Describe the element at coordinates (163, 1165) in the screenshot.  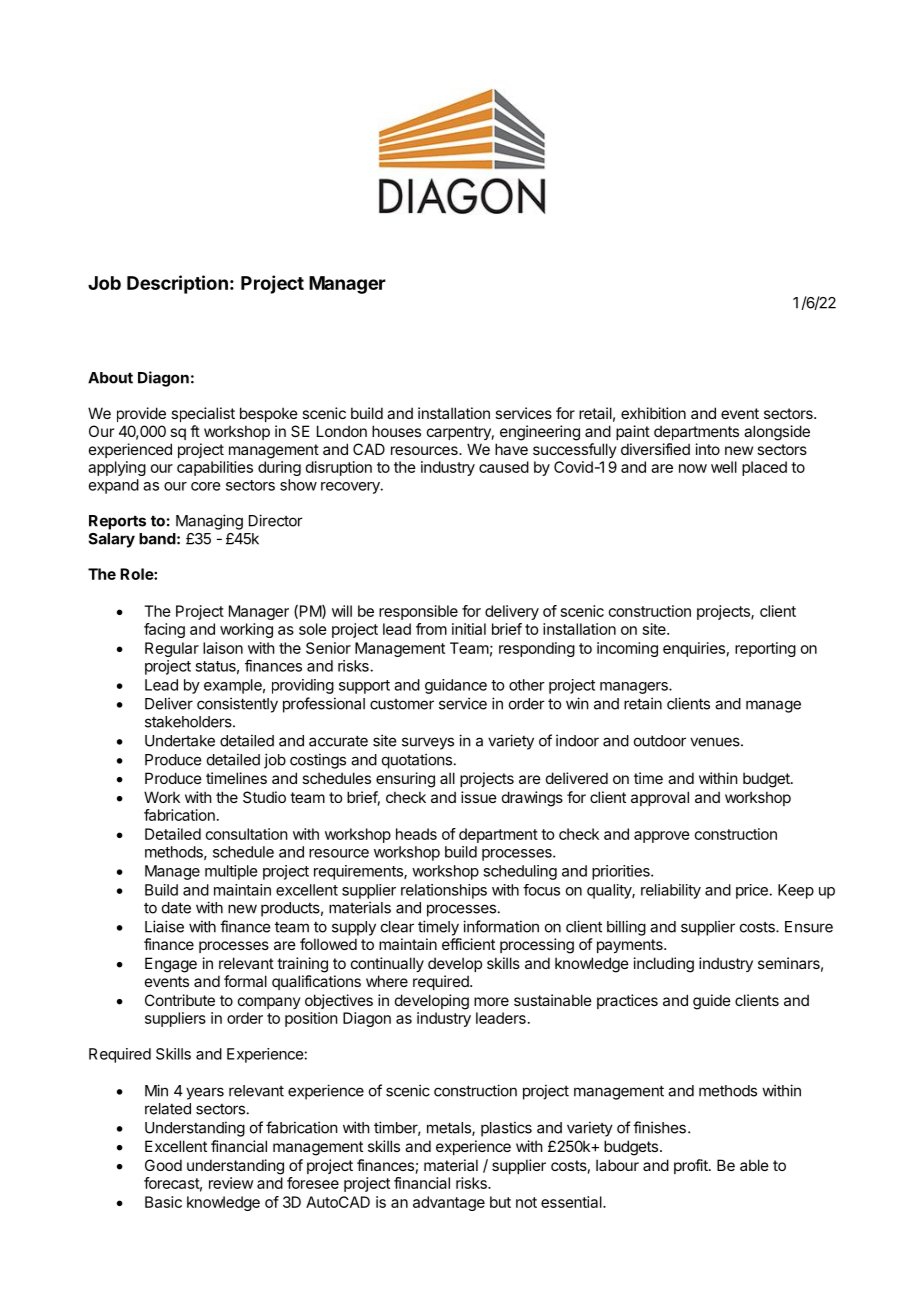
I see `Good` at that location.
